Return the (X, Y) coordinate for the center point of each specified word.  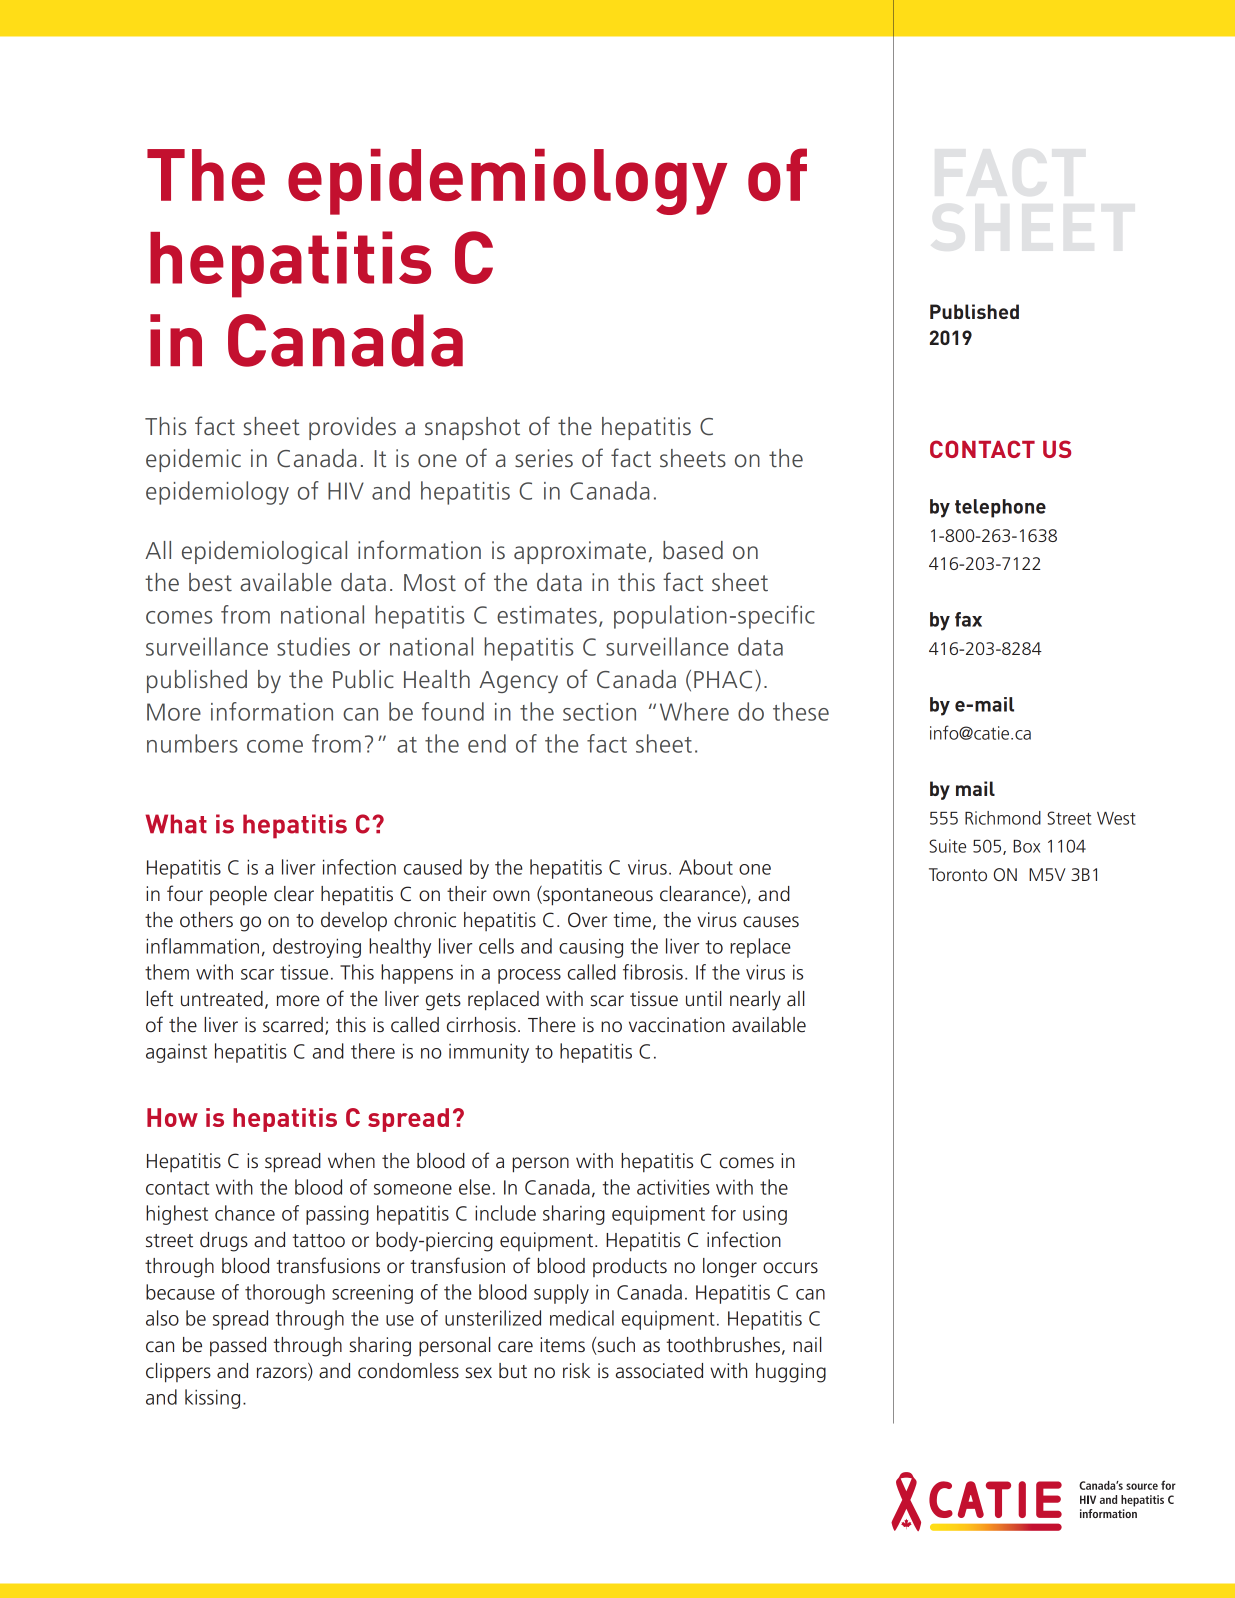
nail (807, 1345)
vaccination (677, 1025)
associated (659, 1371)
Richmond (1003, 818)
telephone (1000, 508)
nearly (755, 1001)
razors (283, 1374)
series (544, 458)
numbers (192, 743)
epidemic (193, 460)
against (176, 1053)
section (599, 712)
